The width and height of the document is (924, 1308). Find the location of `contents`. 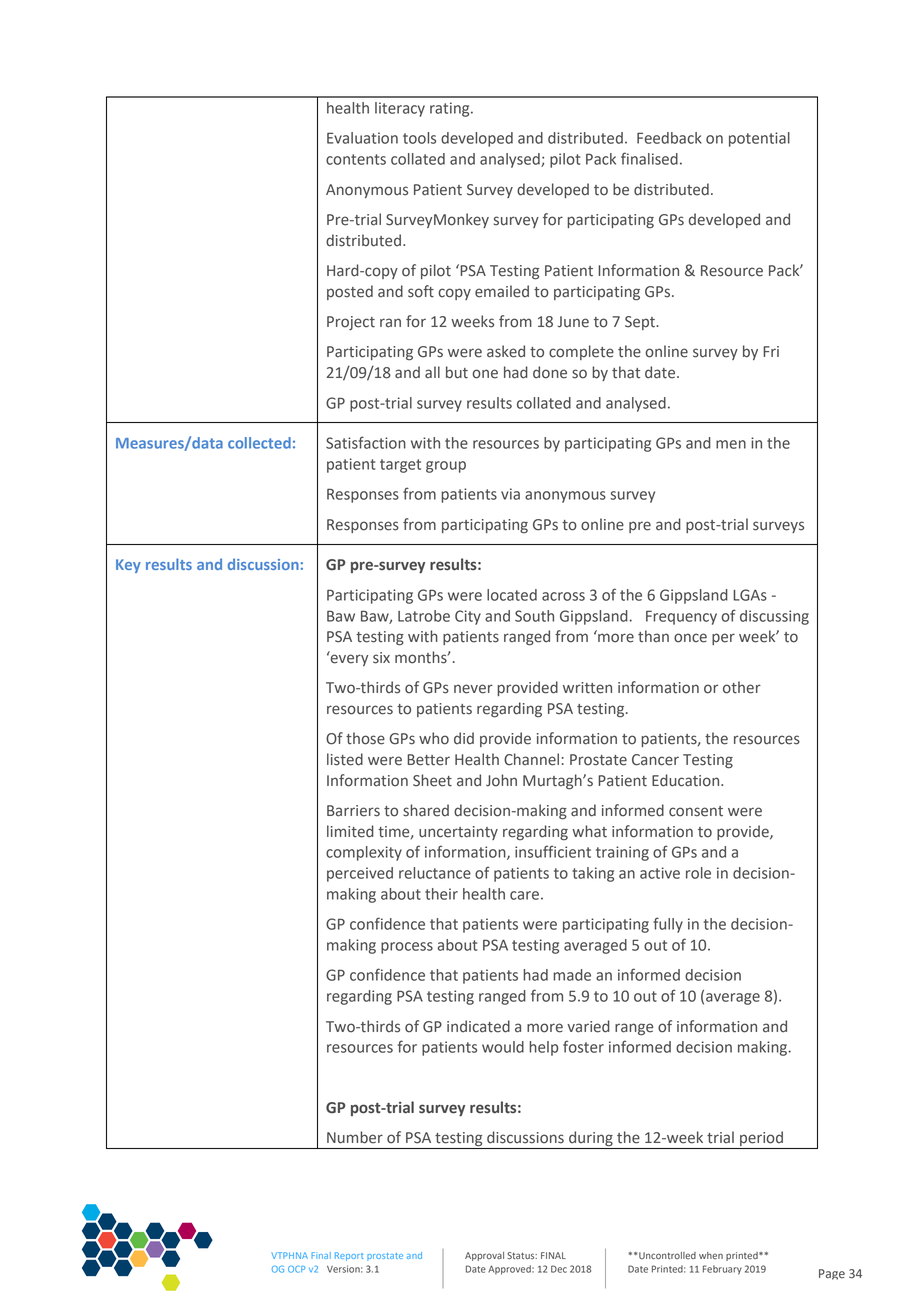

contents is located at coordinates (356, 159).
